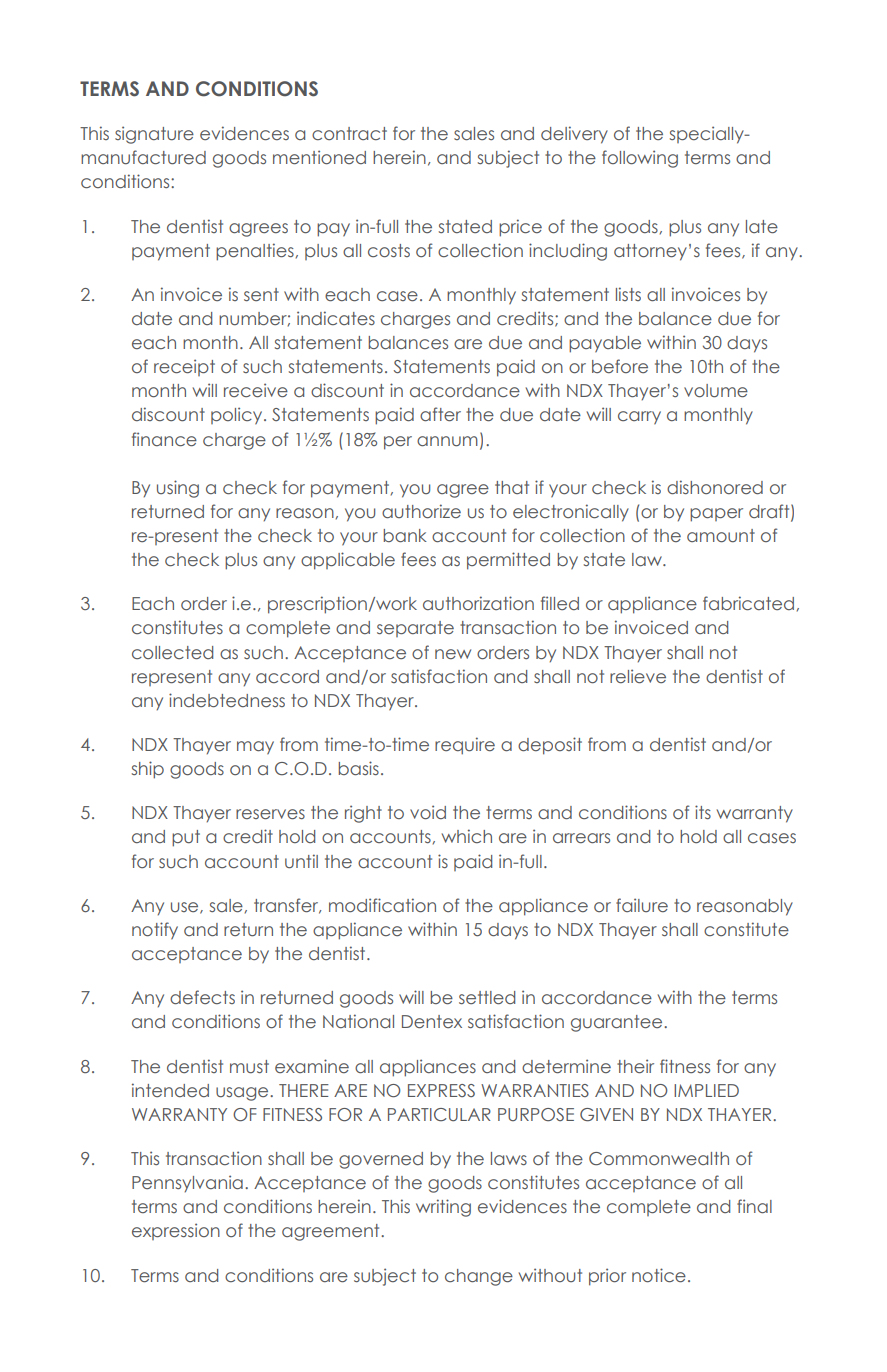 The height and width of the screenshot is (1372, 887). What do you see at coordinates (187, 1184) in the screenshot?
I see `Pennsylvania` at bounding box center [187, 1184].
